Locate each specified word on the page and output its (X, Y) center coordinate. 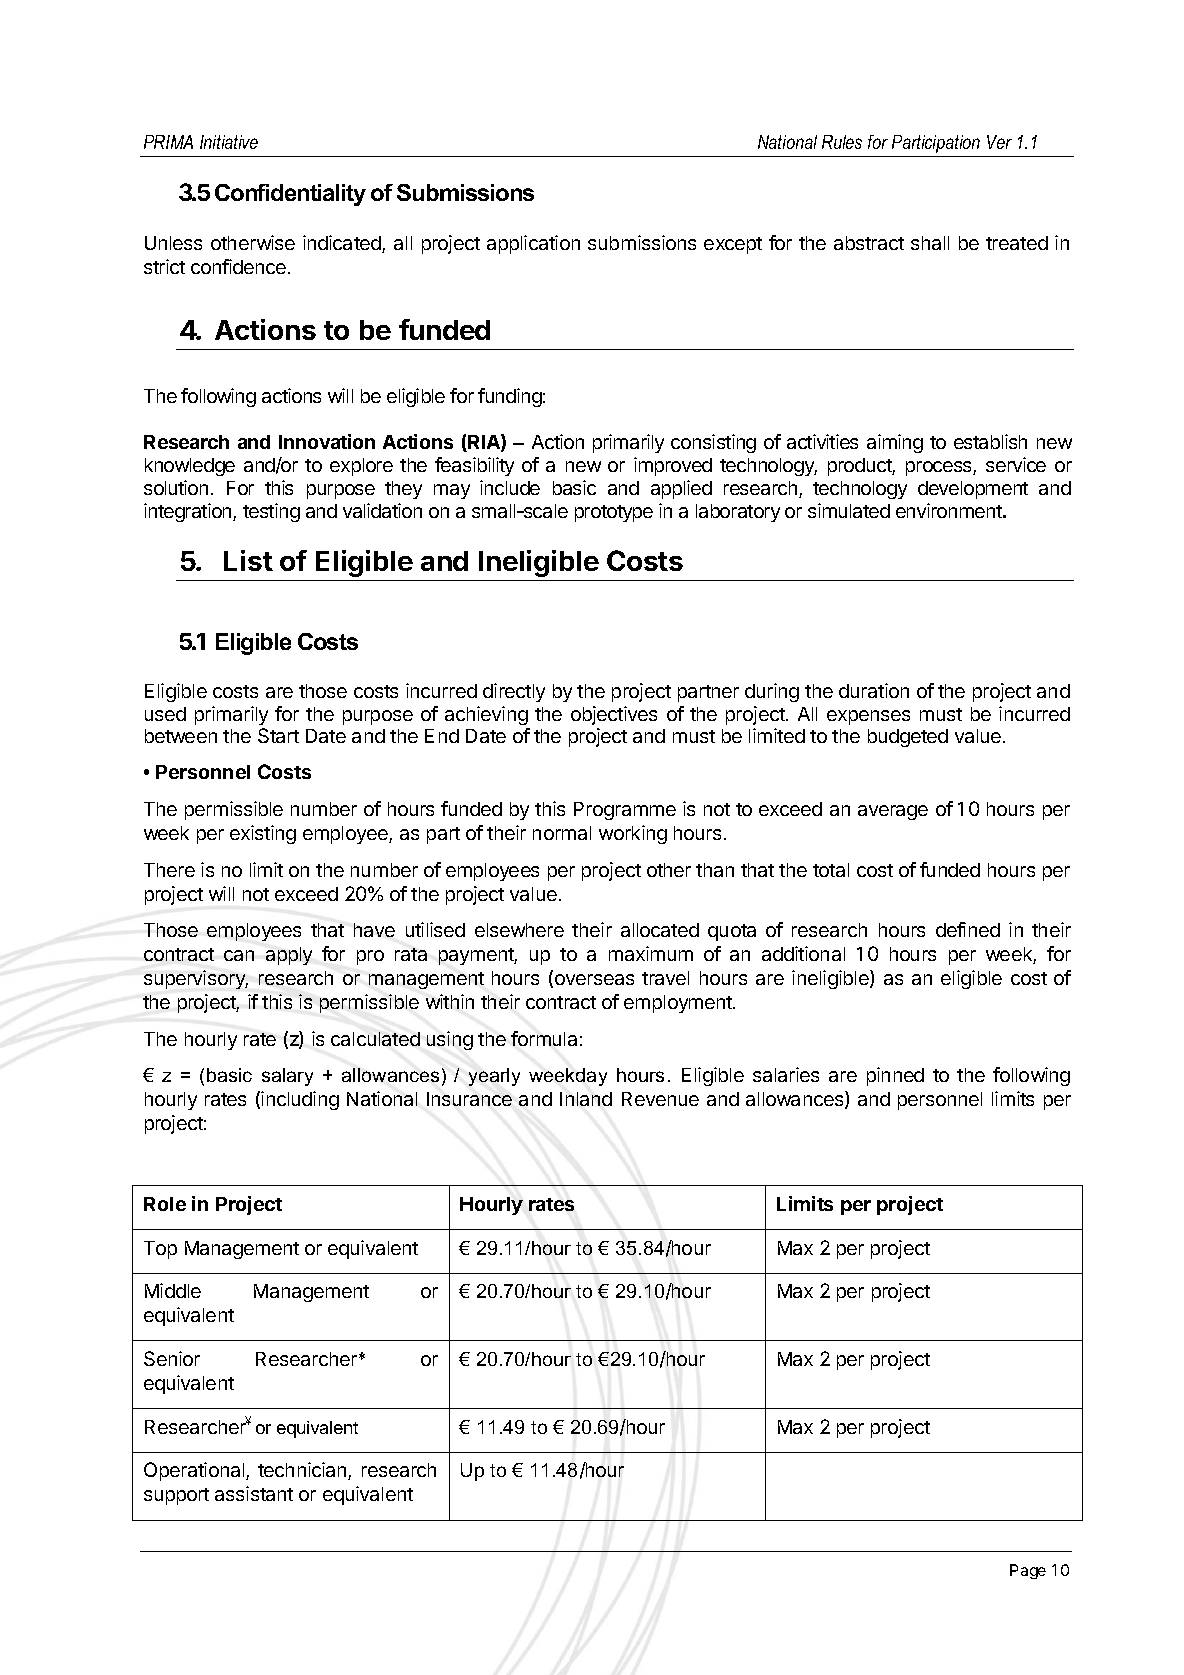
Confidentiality (290, 195)
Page (1028, 1571)
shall (930, 243)
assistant (254, 1493)
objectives (614, 715)
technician (303, 1471)
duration (874, 690)
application (533, 244)
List (248, 560)
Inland (586, 1099)
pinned (895, 1076)
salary (287, 1077)
